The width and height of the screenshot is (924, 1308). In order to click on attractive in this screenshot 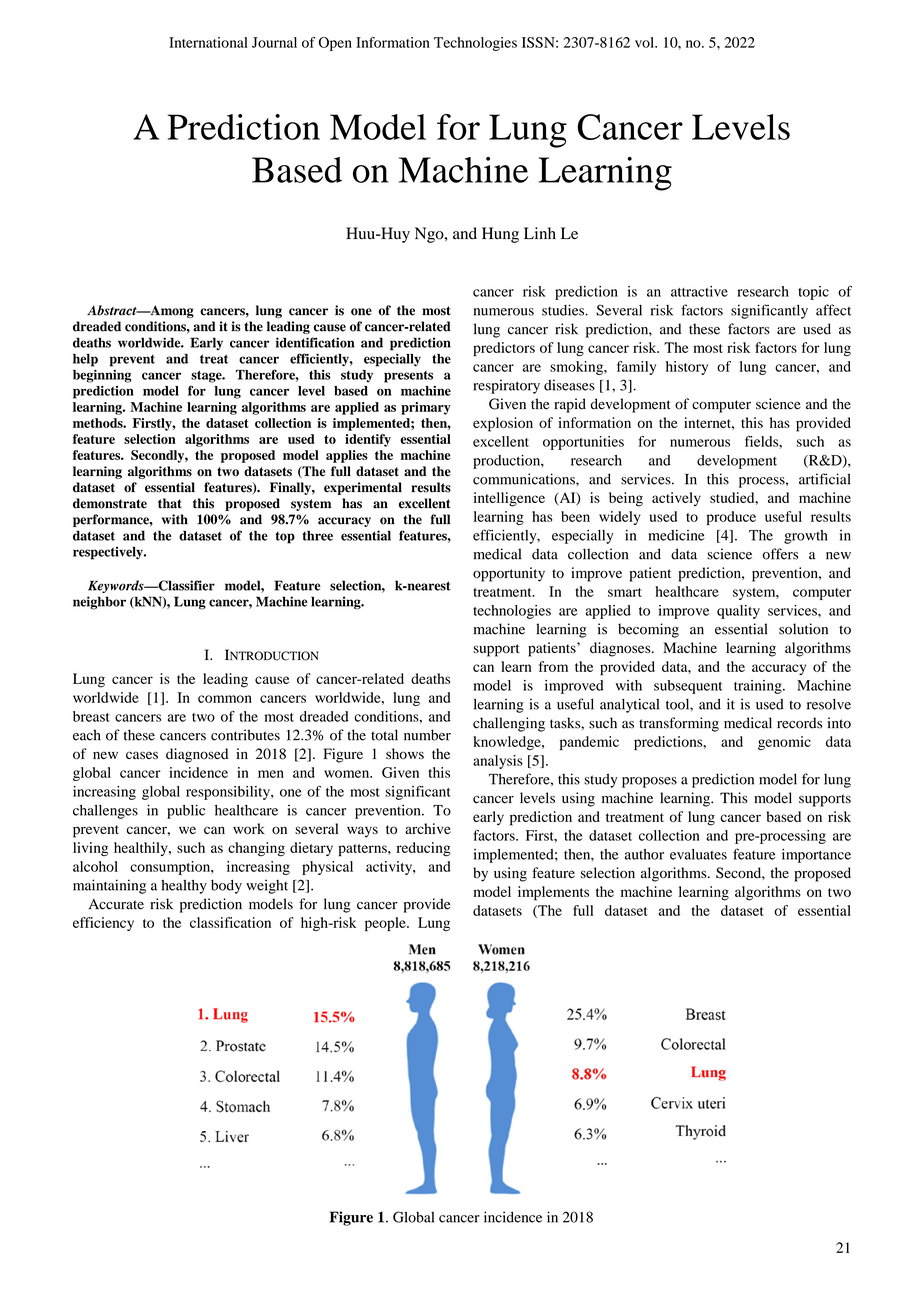, I will do `click(699, 291)`.
